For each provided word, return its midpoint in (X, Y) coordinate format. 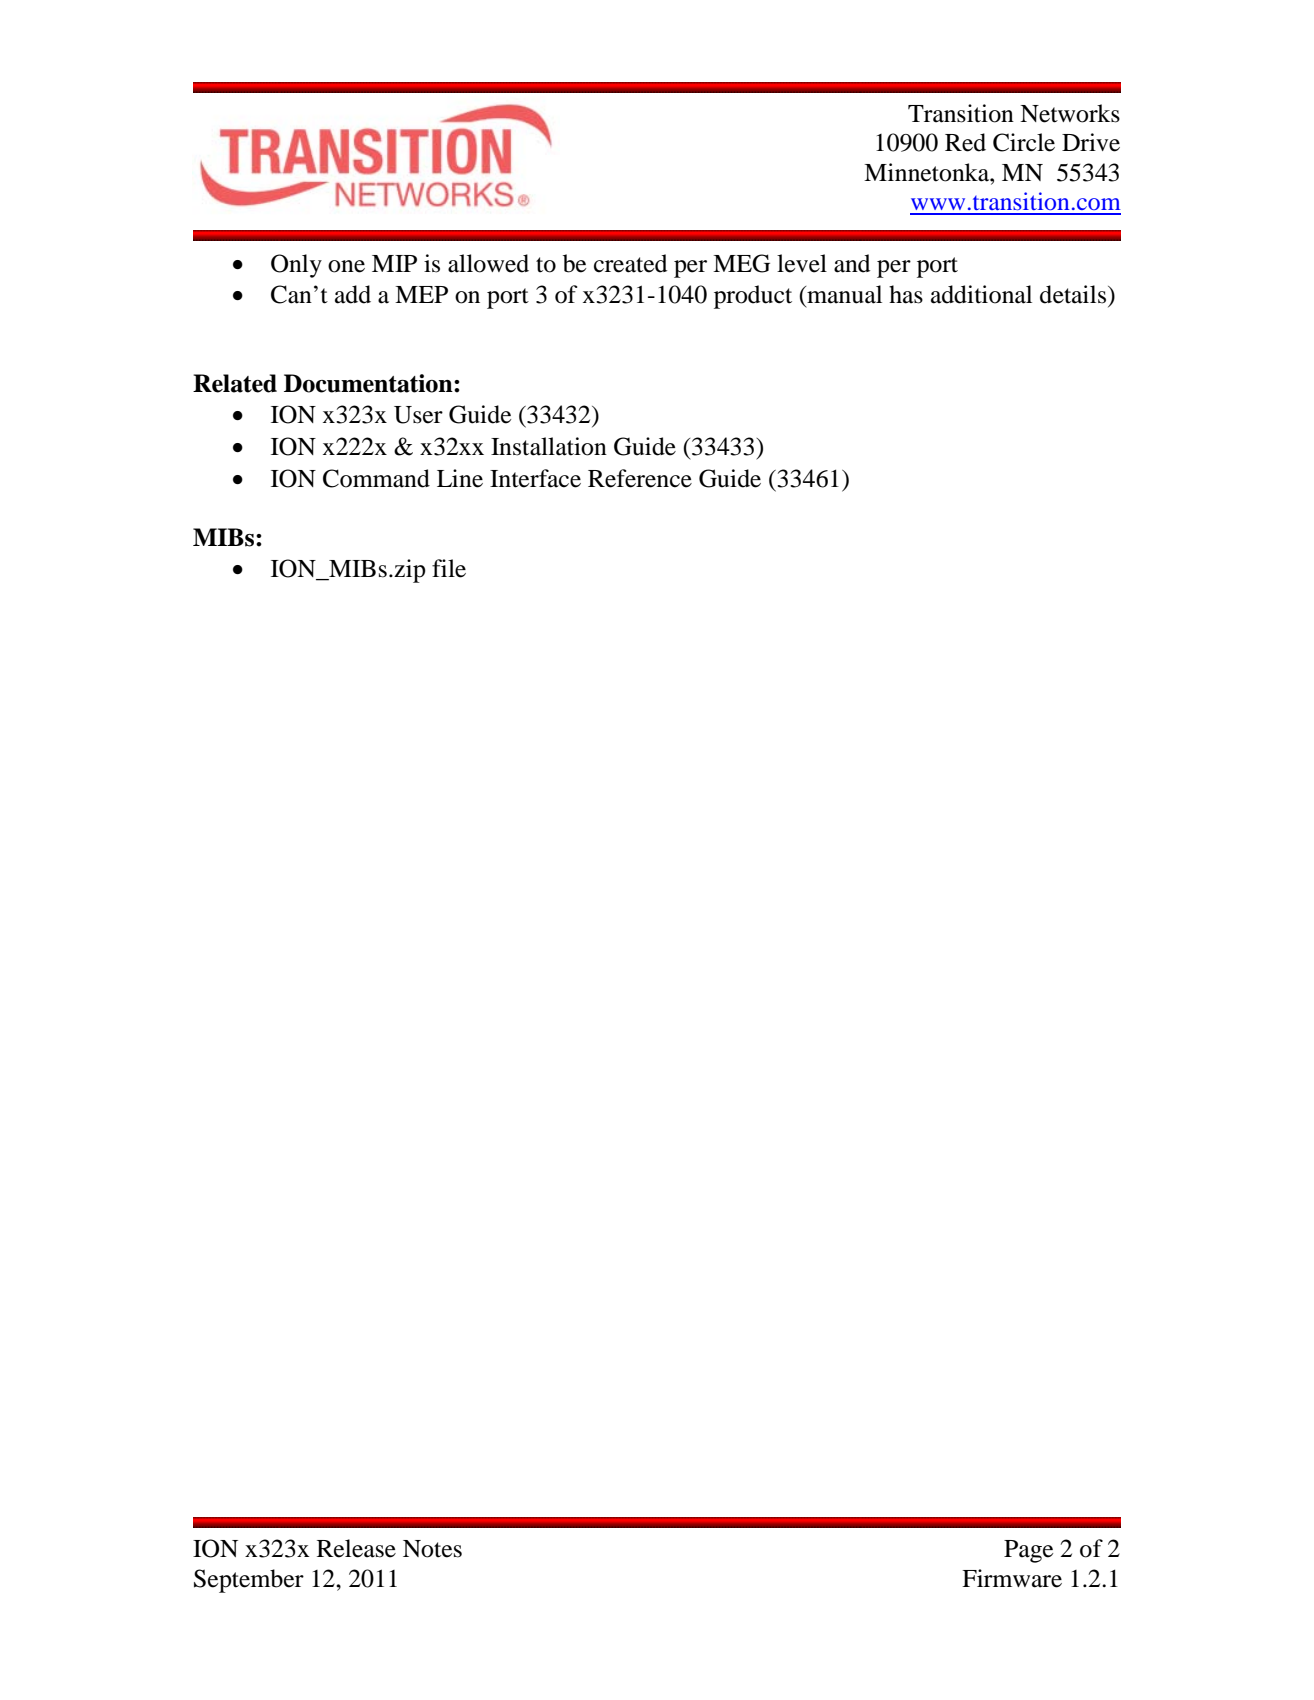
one (346, 266)
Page (1028, 1551)
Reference (640, 478)
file (449, 568)
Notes (432, 1549)
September (249, 1581)
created (630, 263)
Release (356, 1548)
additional (981, 294)
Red (965, 142)
